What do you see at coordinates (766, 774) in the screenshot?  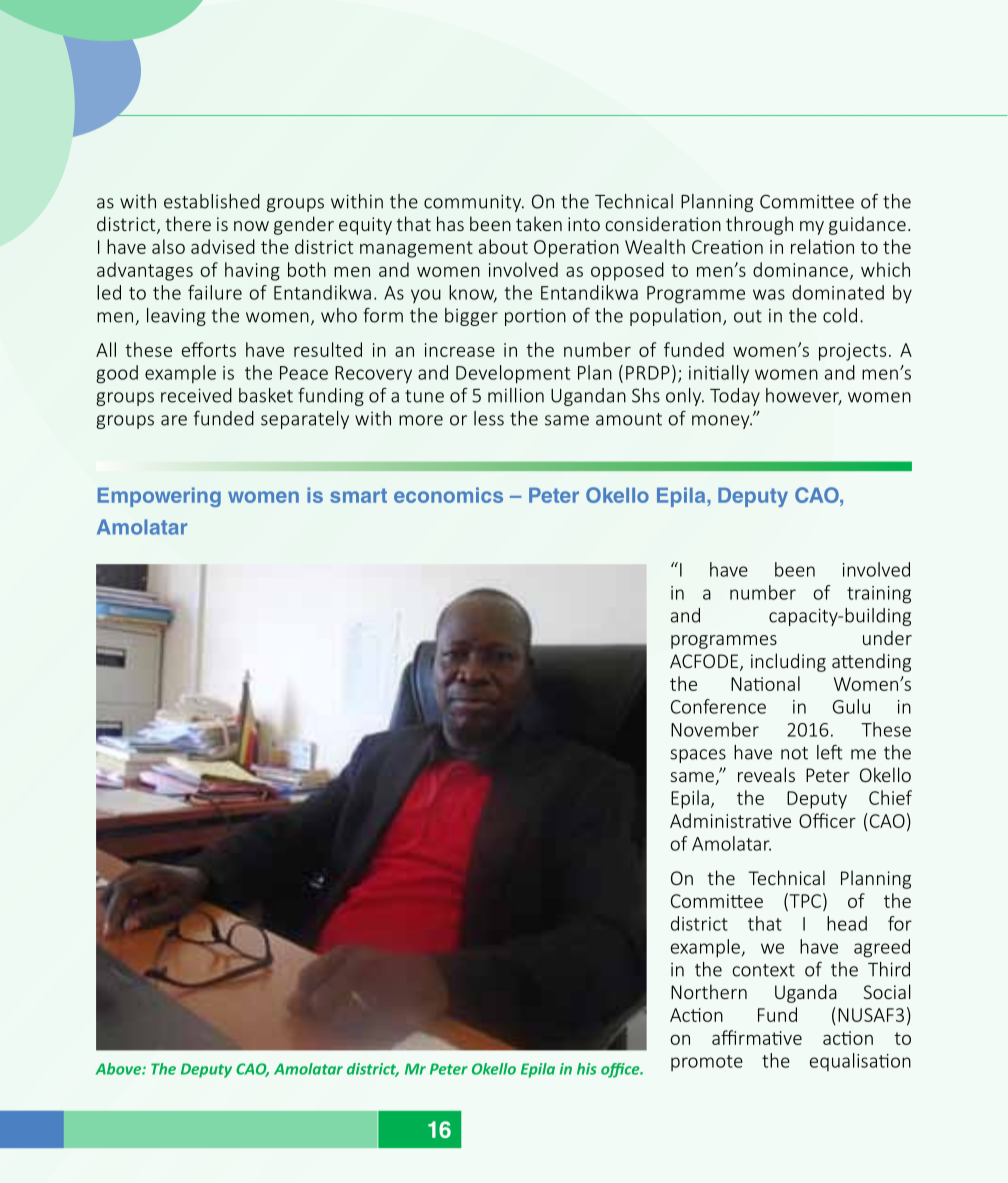 I see `reveals` at bounding box center [766, 774].
